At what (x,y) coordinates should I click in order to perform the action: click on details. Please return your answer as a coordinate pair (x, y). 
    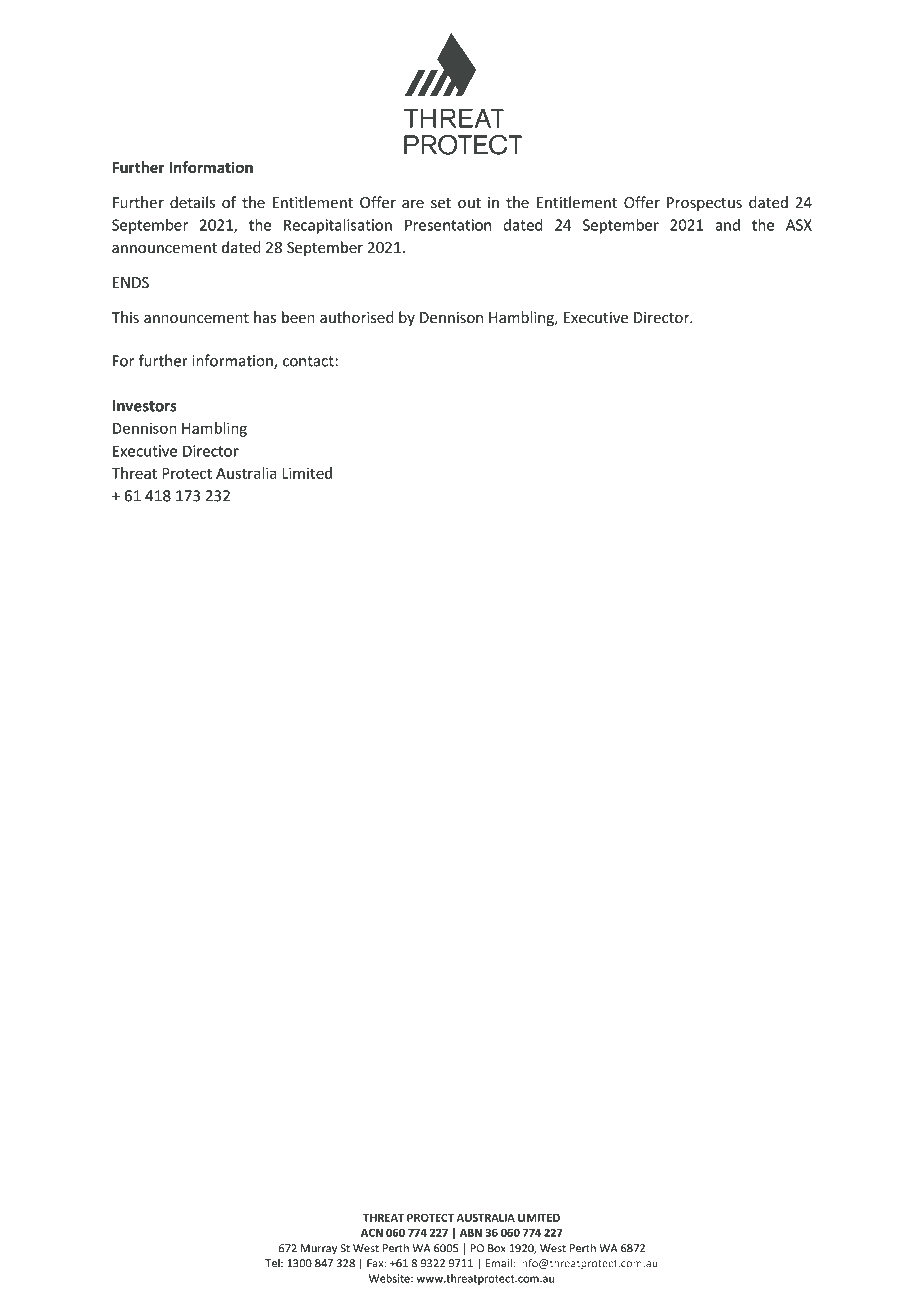
    Looking at the image, I should click on (192, 202).
